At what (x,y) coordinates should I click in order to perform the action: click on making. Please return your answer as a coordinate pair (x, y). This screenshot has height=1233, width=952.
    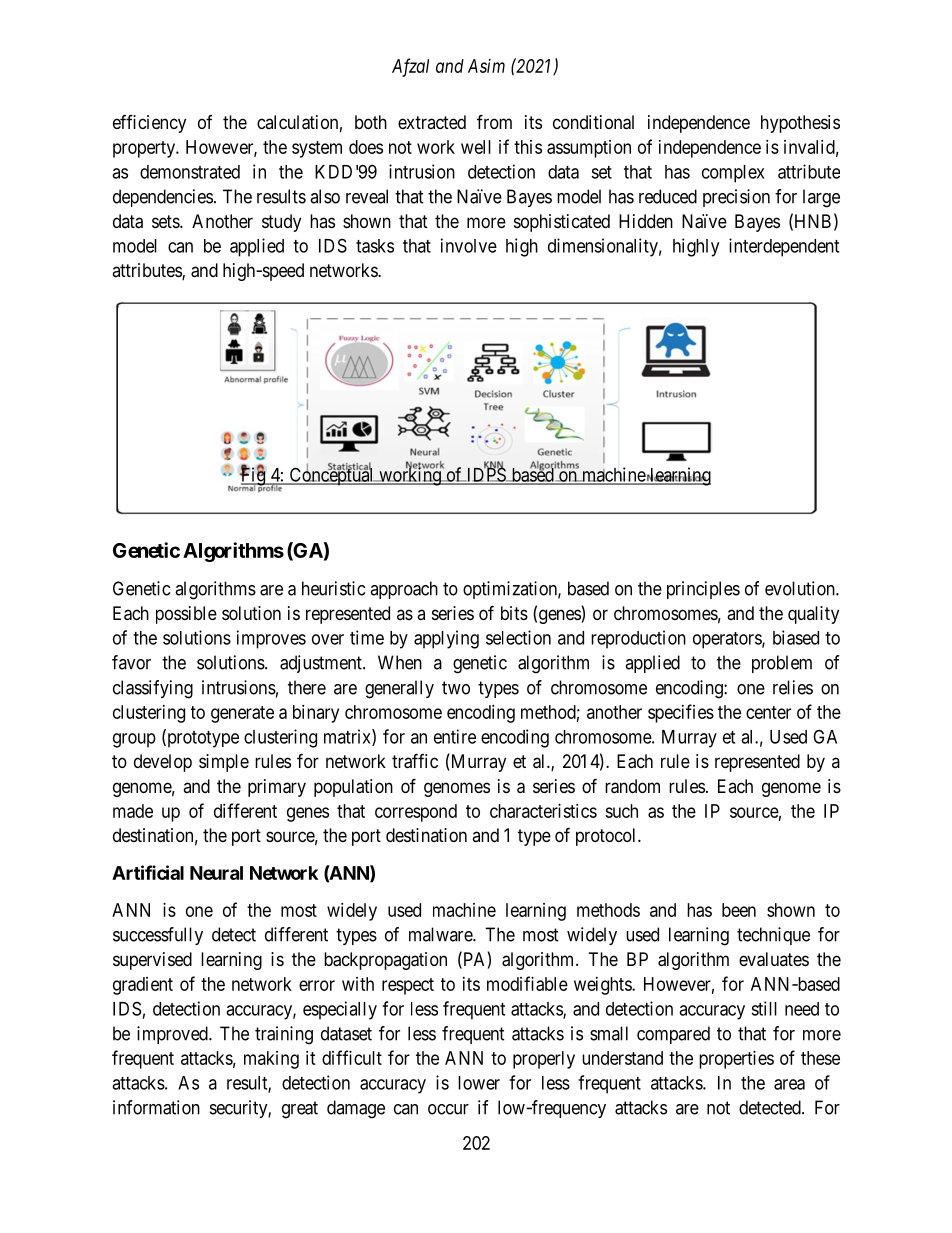
    Looking at the image, I should click on (271, 1060).
